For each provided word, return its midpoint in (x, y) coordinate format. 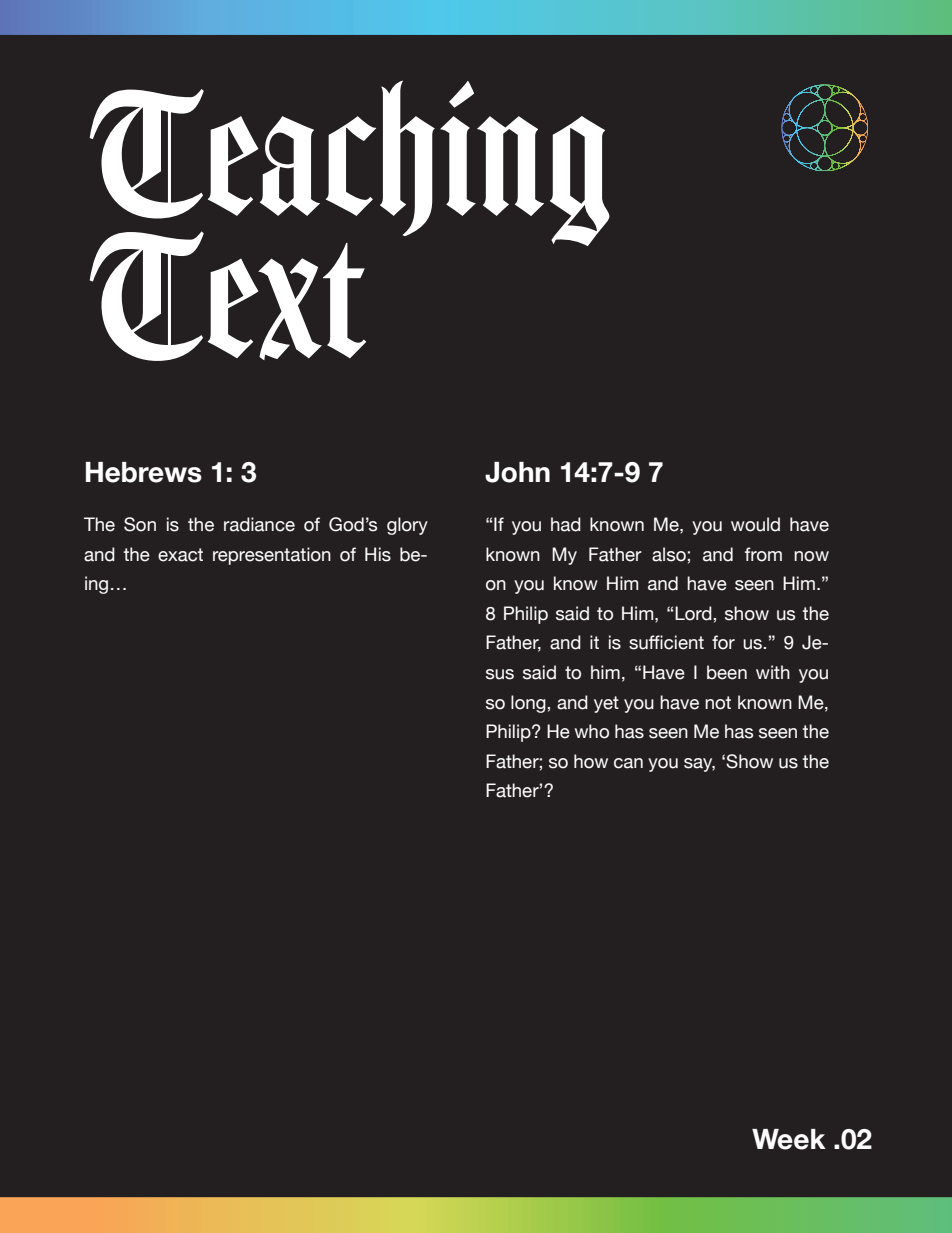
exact (180, 555)
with (773, 672)
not (718, 703)
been (727, 672)
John (517, 472)
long (529, 704)
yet (606, 704)
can (628, 763)
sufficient (666, 642)
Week (789, 1139)
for (723, 642)
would (755, 524)
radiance (259, 524)
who (592, 731)
